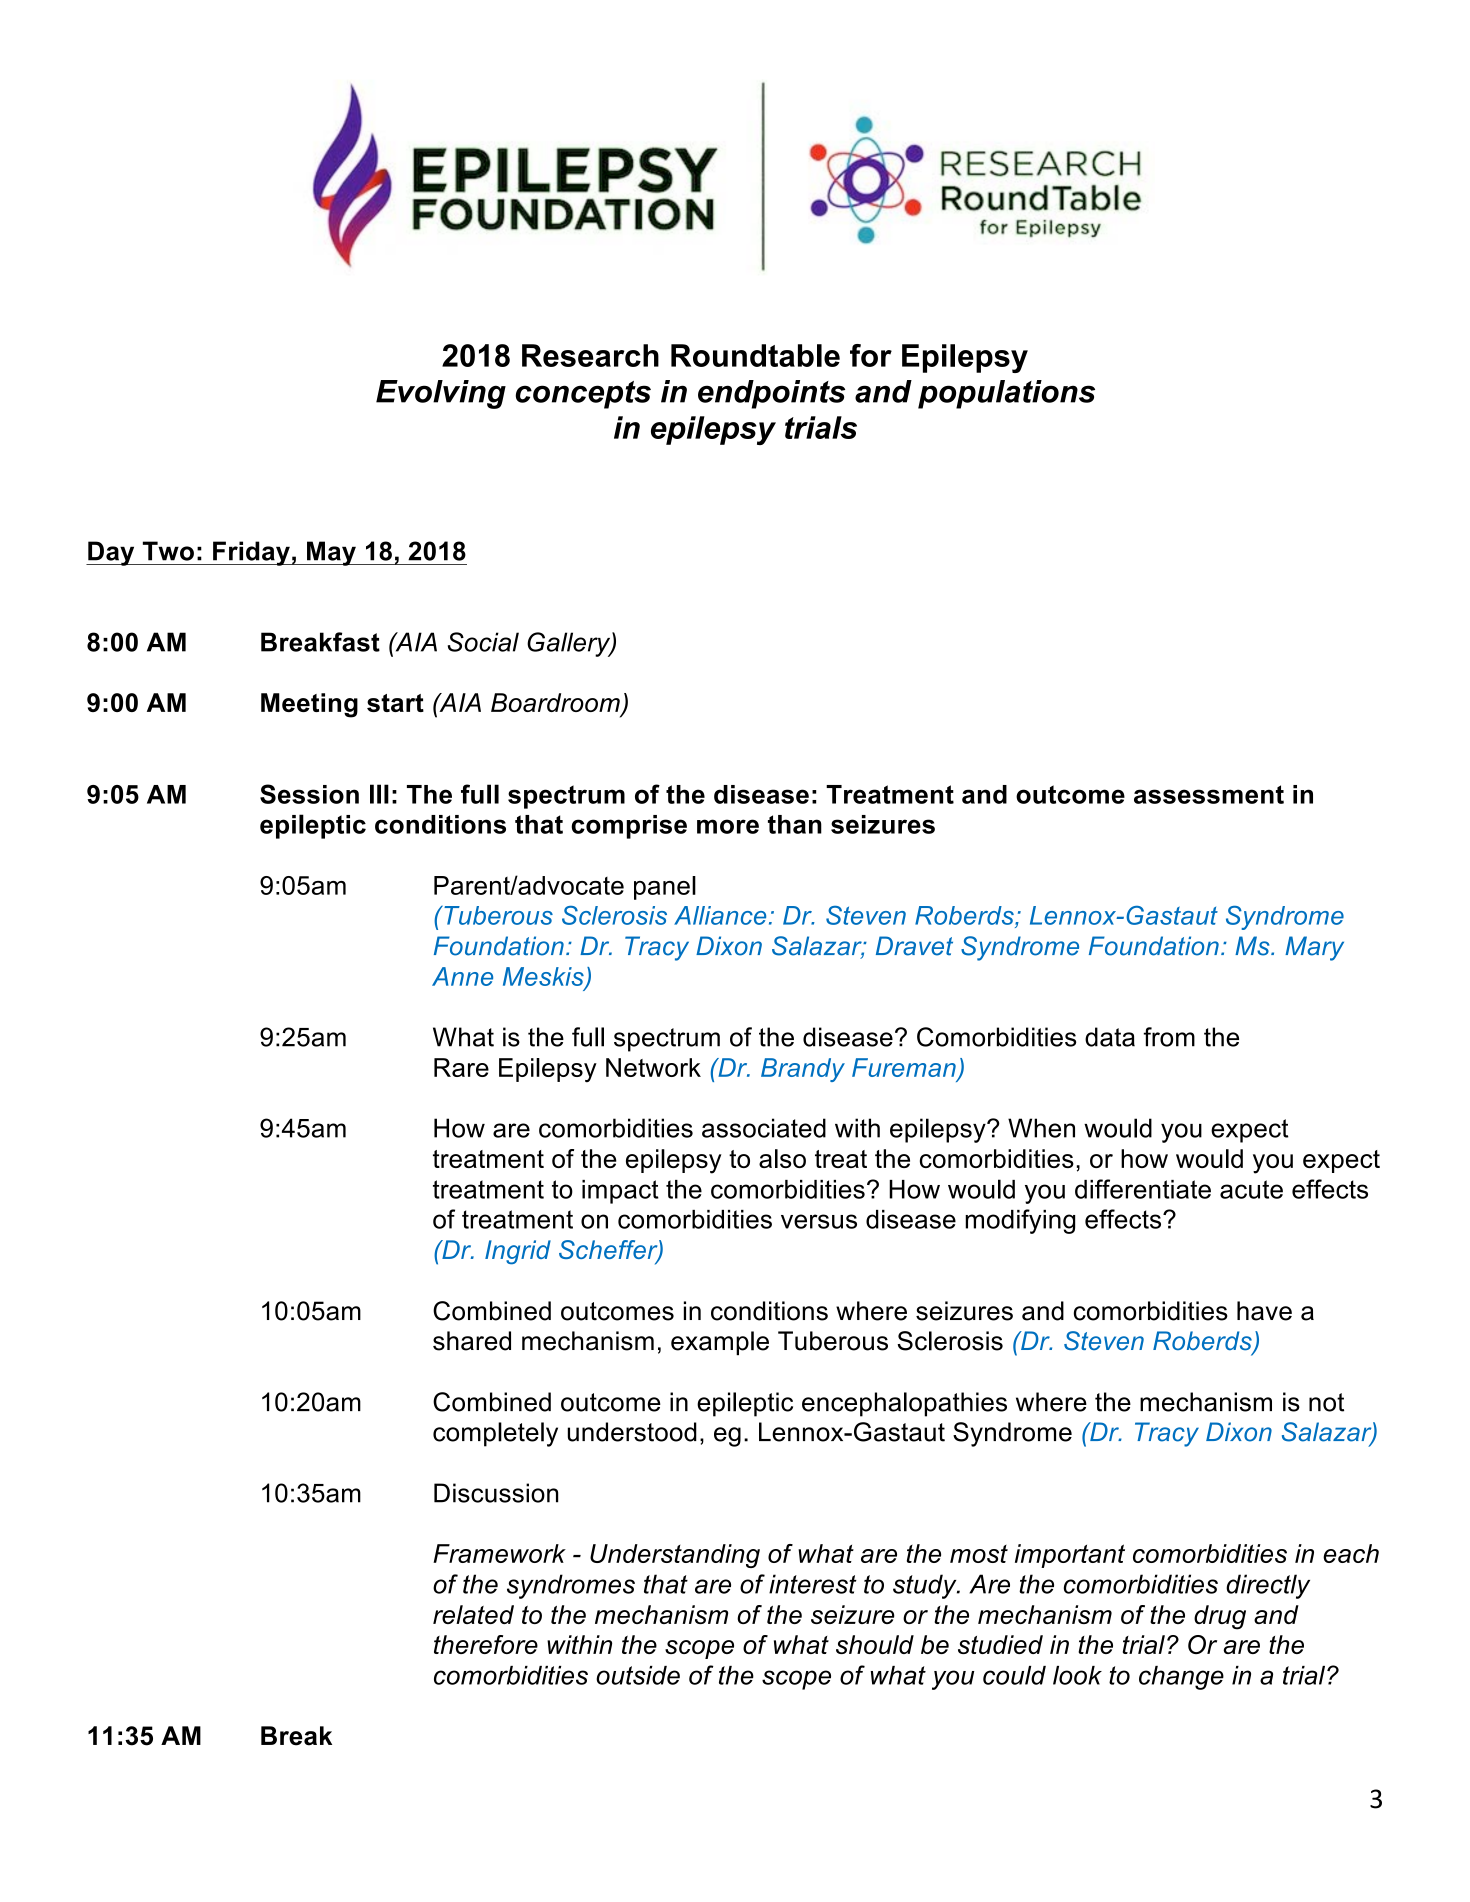 This page has width=1470, height=1902. What do you see at coordinates (1220, 1617) in the page?
I see `drug` at bounding box center [1220, 1617].
